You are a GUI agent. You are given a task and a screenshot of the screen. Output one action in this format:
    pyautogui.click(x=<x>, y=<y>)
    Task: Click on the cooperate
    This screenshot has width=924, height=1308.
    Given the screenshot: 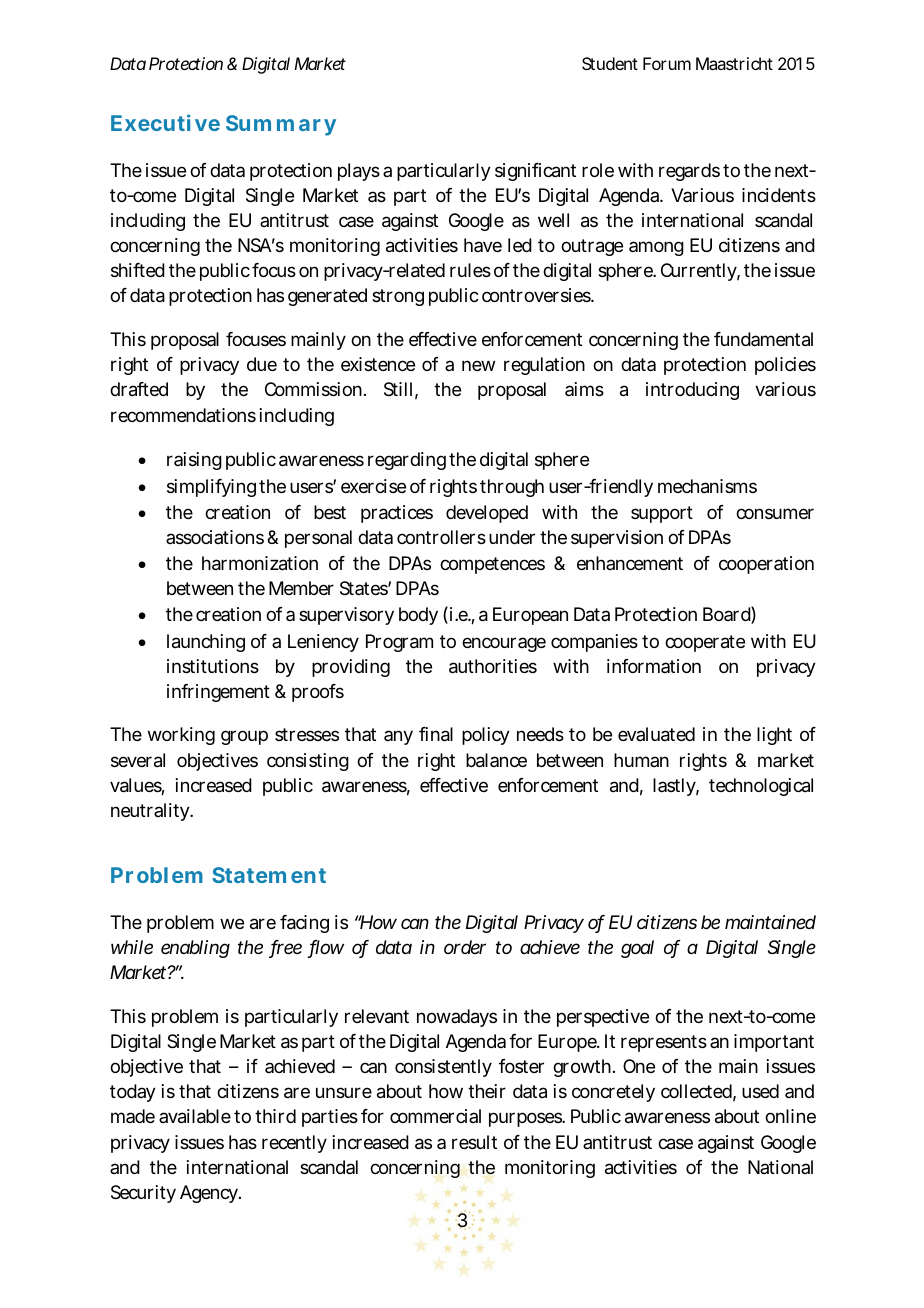 What is the action you would take?
    pyautogui.click(x=705, y=643)
